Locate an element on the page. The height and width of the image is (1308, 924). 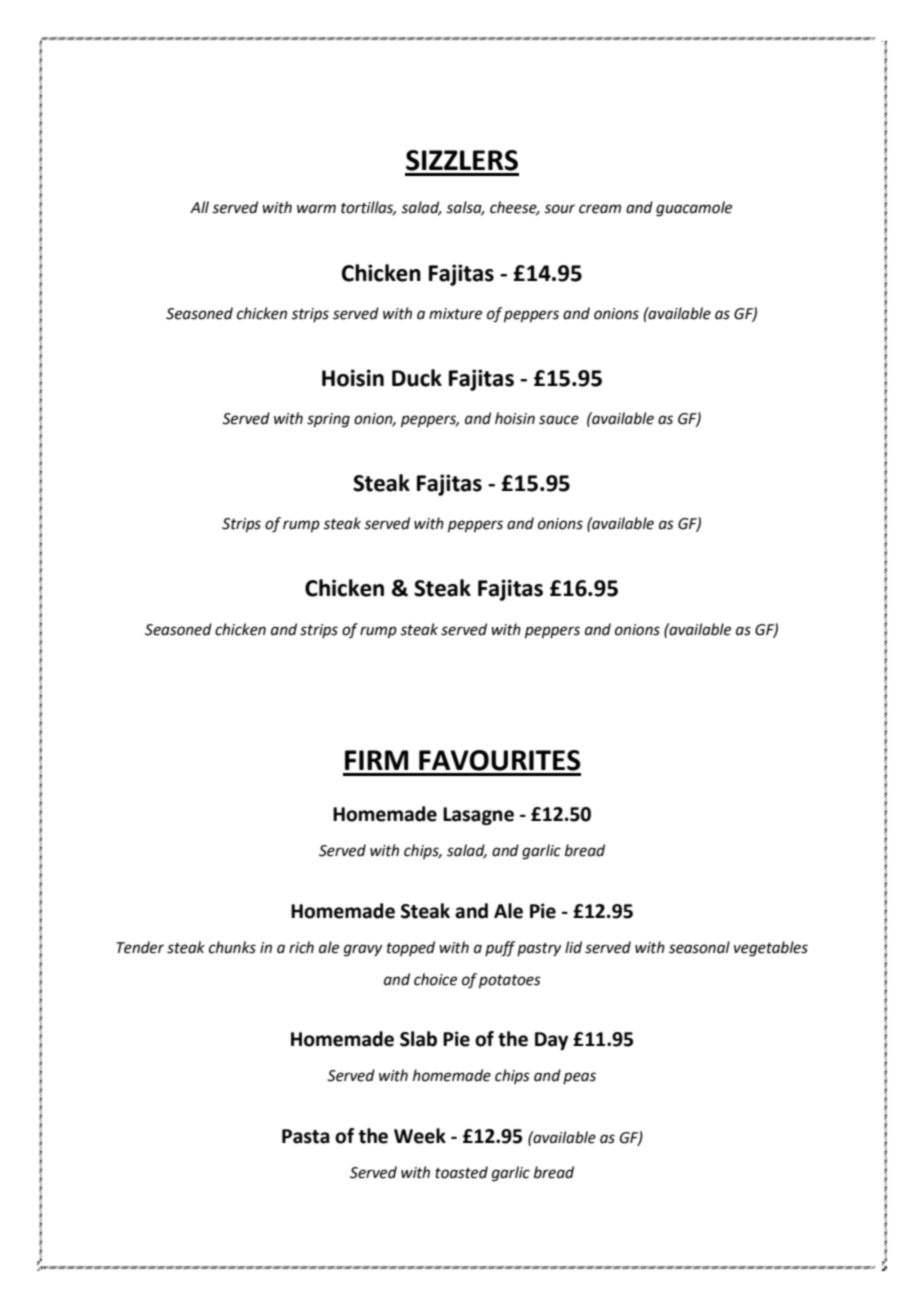
topped is located at coordinates (411, 948).
